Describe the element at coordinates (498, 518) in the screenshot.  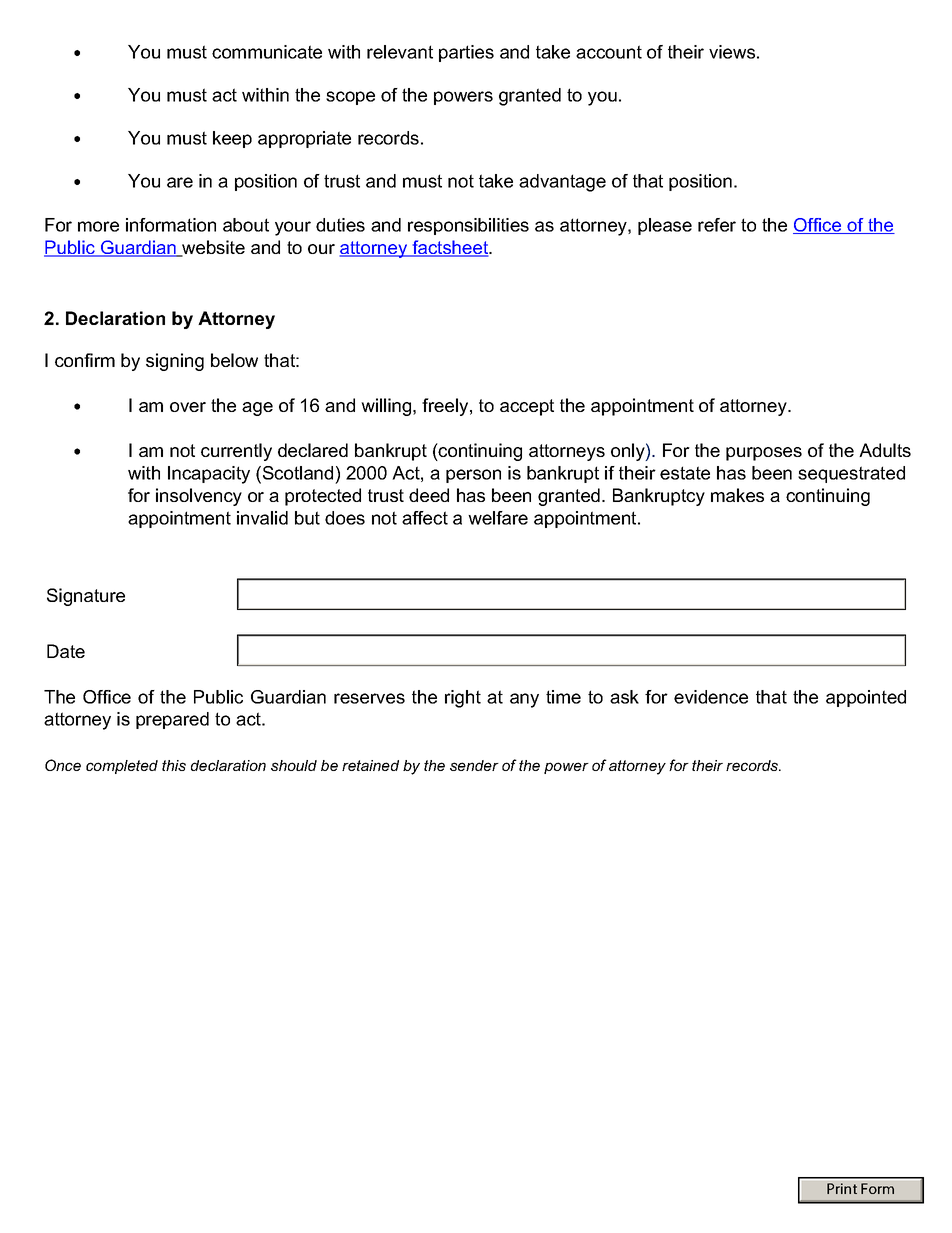
I see `welfare` at that location.
